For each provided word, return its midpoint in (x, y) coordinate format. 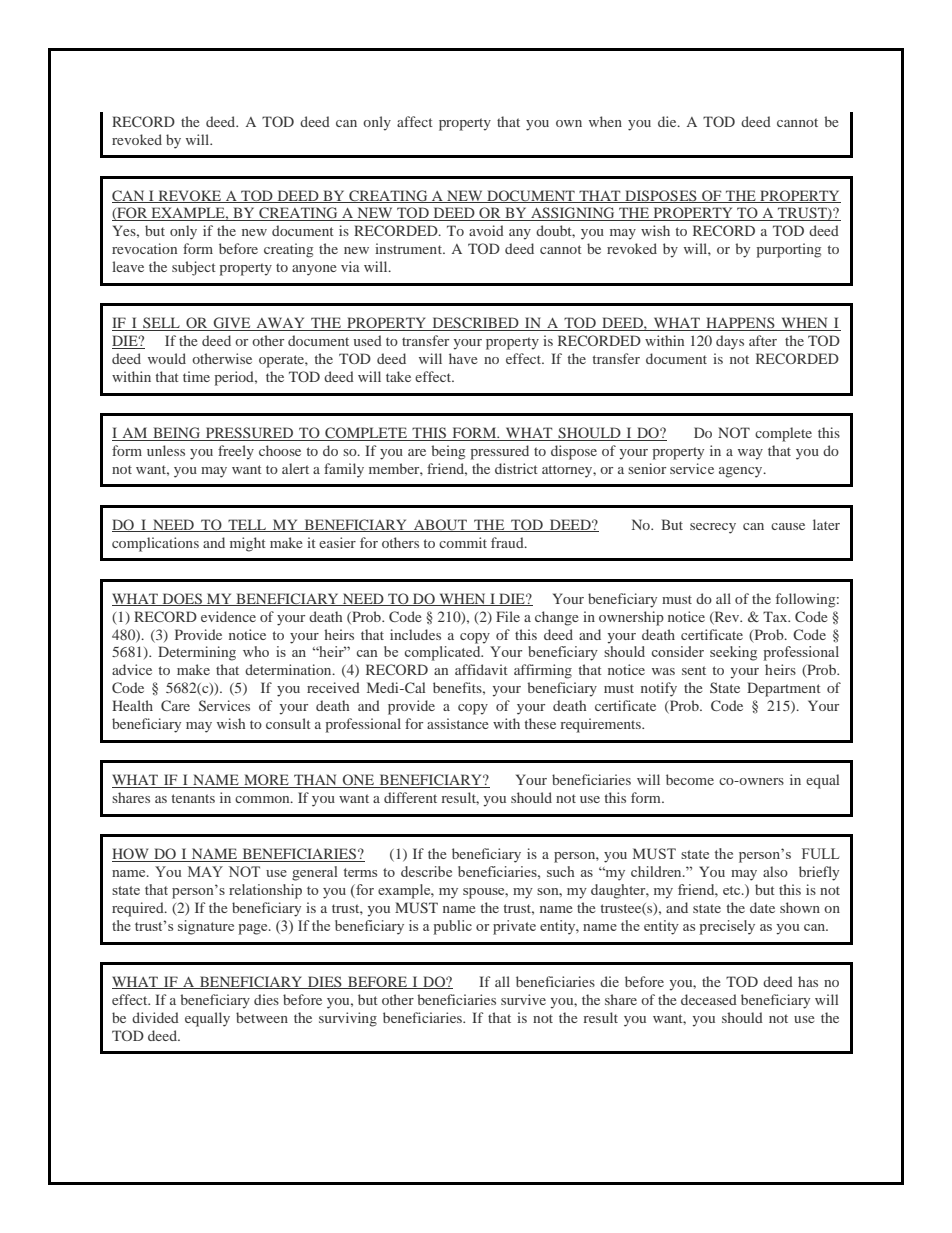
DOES (182, 599)
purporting (789, 250)
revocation (144, 248)
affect (415, 121)
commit (463, 542)
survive (523, 999)
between (262, 1017)
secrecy (713, 528)
